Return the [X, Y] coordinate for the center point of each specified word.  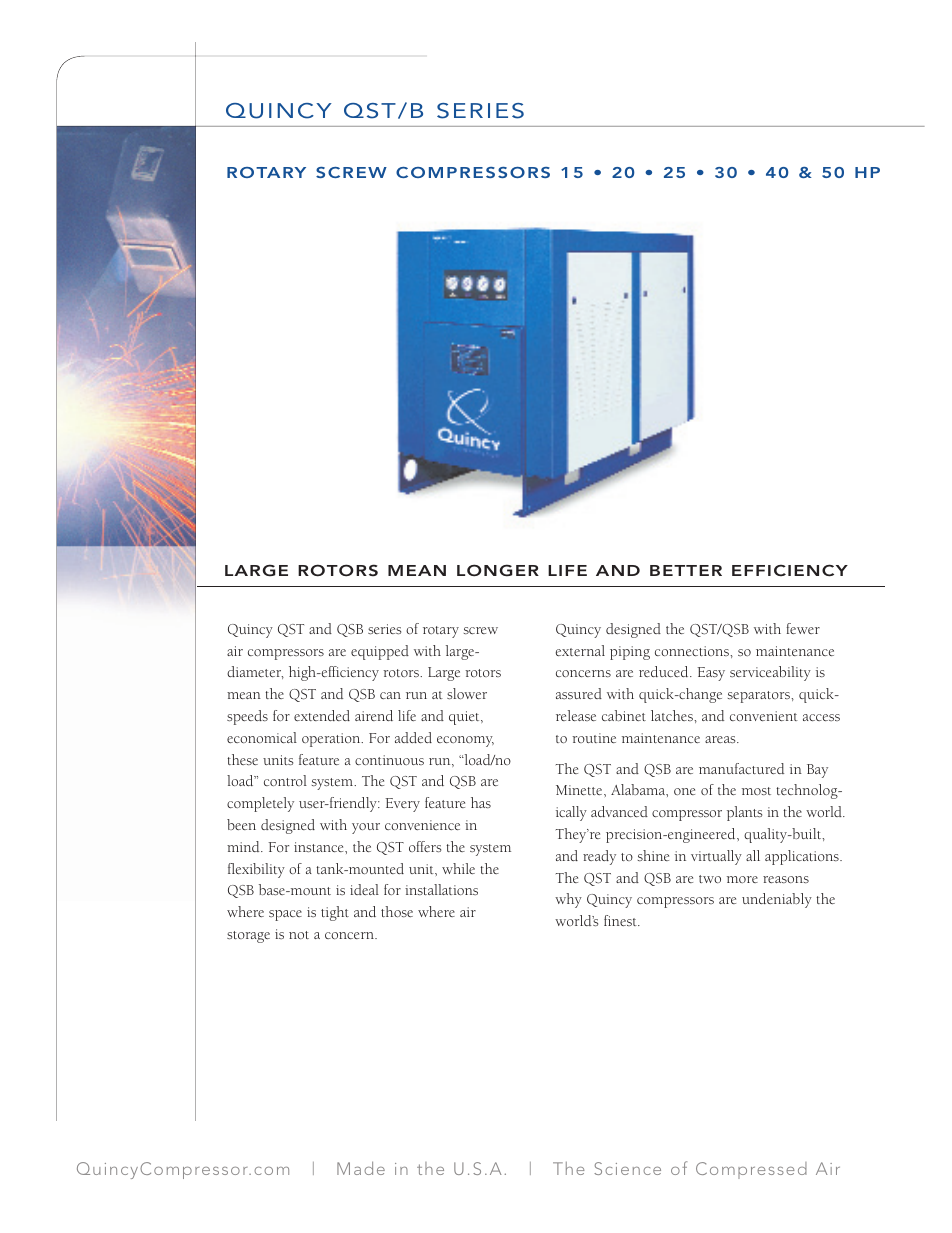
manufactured [741, 768]
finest [621, 920]
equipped [380, 652]
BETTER [686, 570]
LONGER [498, 570]
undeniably [777, 900]
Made [361, 1168]
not [299, 935]
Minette [580, 790]
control [285, 780]
